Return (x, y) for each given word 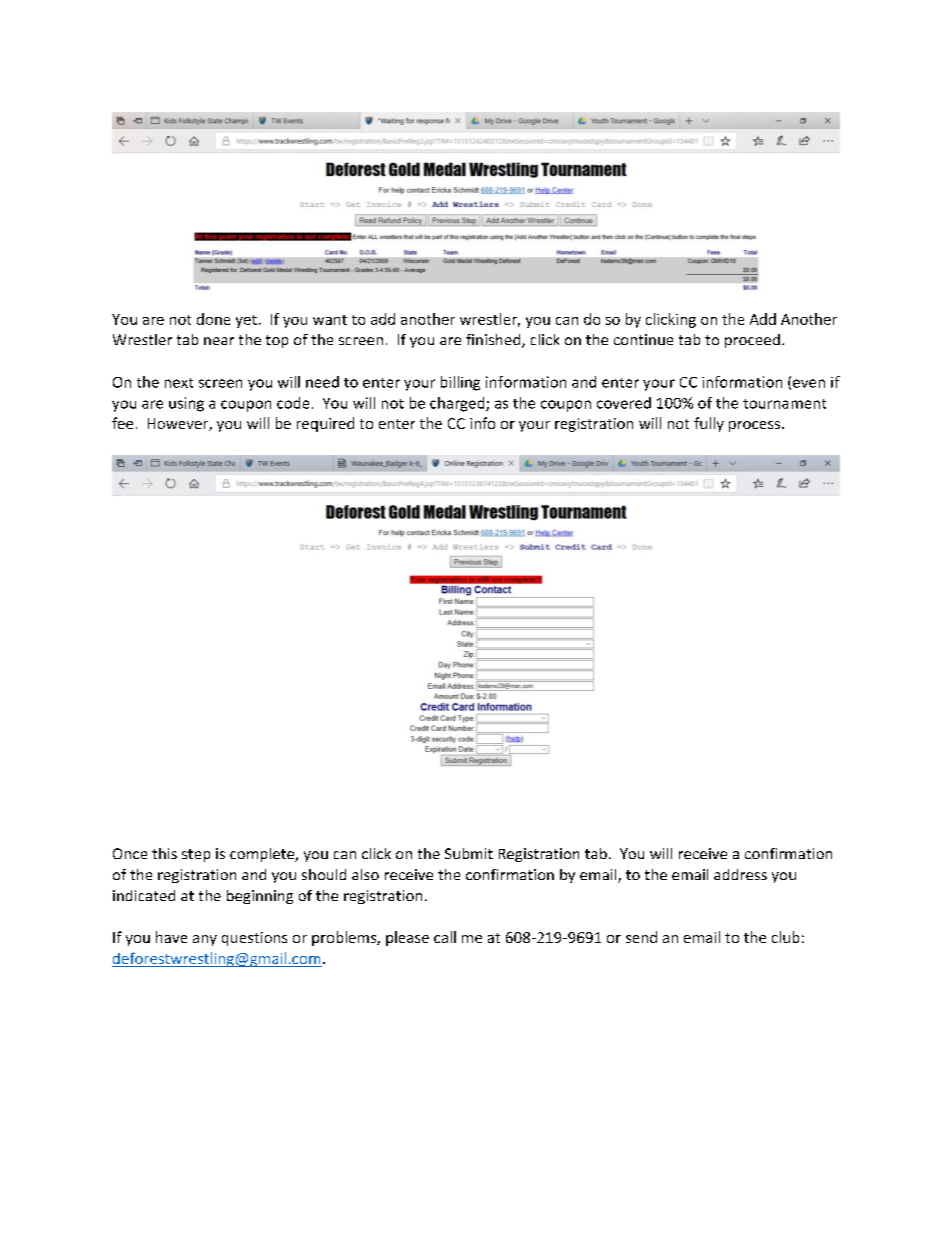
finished (494, 341)
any (205, 940)
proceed (752, 341)
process (756, 426)
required (325, 424)
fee (122, 423)
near (219, 341)
